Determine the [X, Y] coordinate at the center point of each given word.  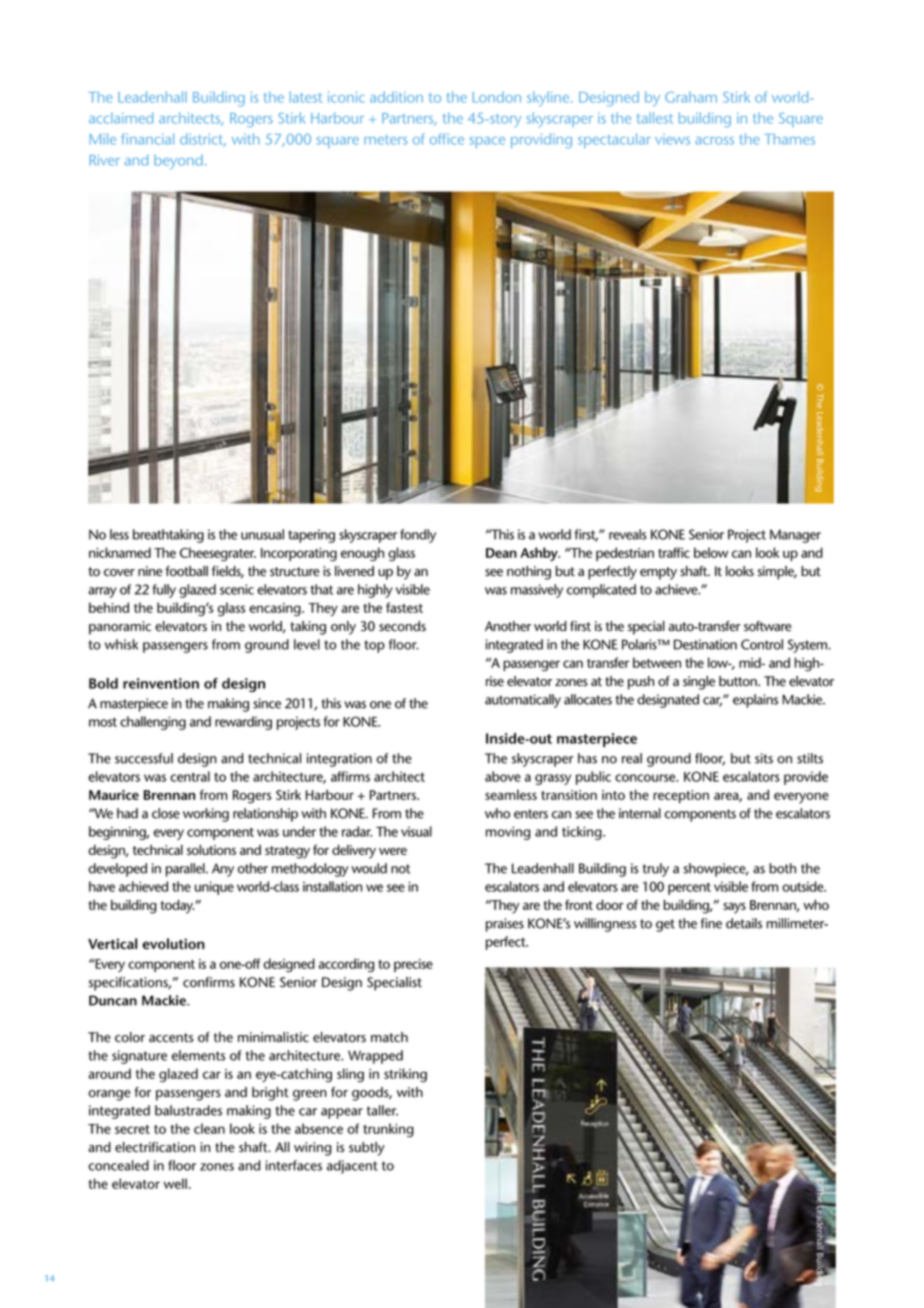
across [714, 141]
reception [681, 797]
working [206, 815]
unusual [262, 534]
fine [711, 923]
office [447, 139]
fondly [418, 536]
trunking [388, 1130]
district [203, 140]
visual [416, 831]
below [711, 552]
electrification [155, 1147]
